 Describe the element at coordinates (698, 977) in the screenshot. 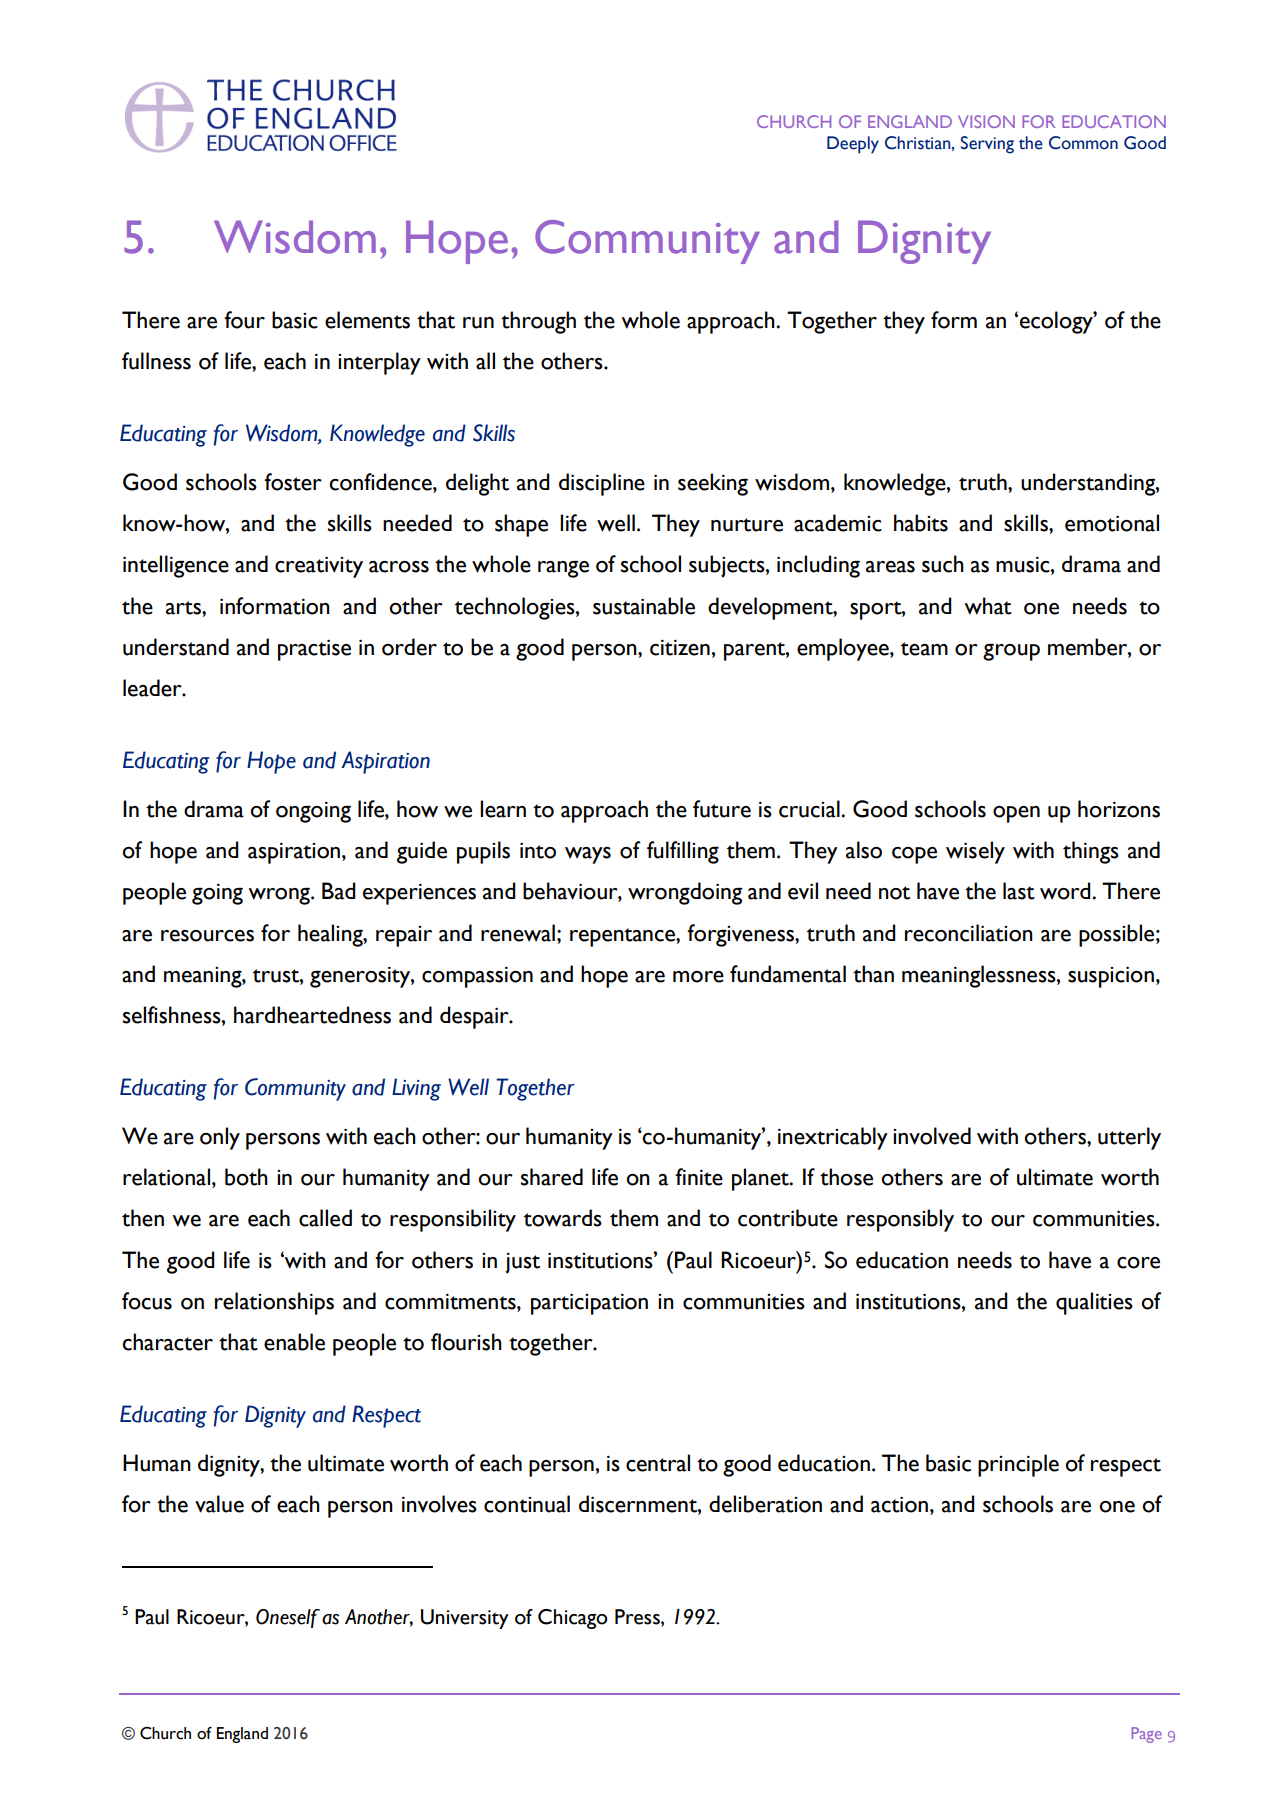

I see `more` at that location.
